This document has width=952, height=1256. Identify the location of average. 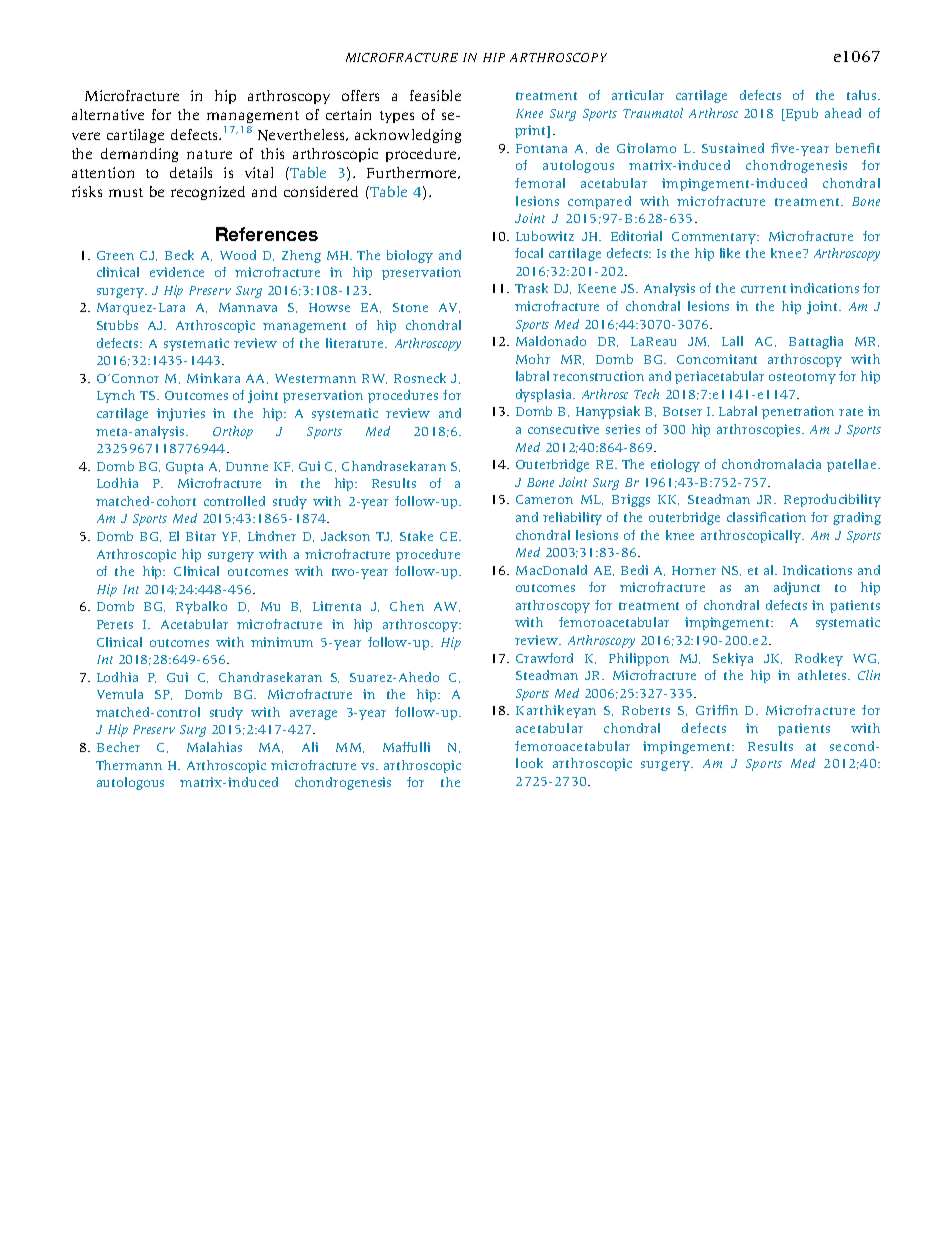
(313, 715).
